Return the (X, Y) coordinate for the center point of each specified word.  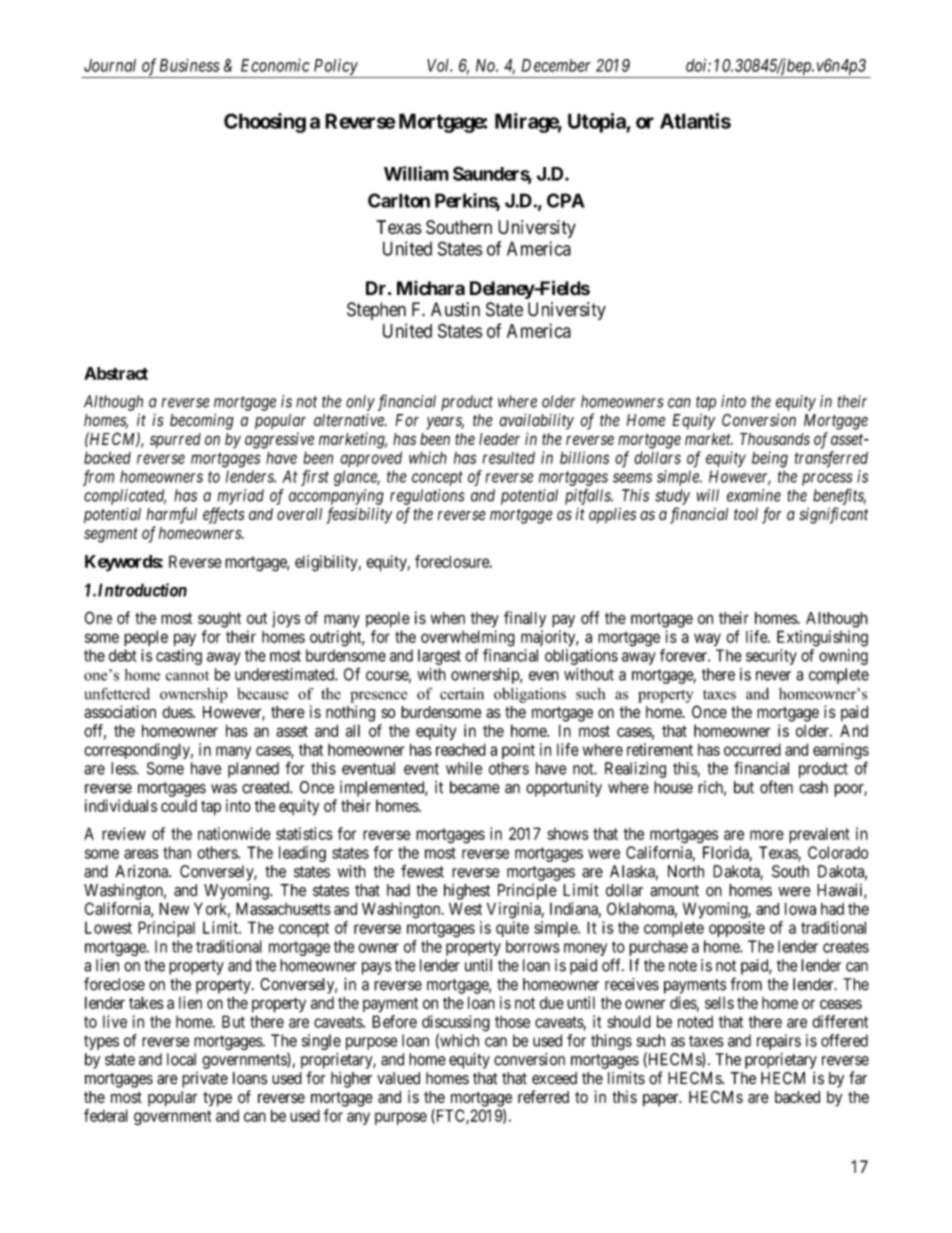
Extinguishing (822, 638)
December (556, 65)
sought (219, 620)
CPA (566, 200)
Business (189, 65)
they (484, 620)
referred (543, 1096)
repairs (779, 1042)
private (205, 1080)
